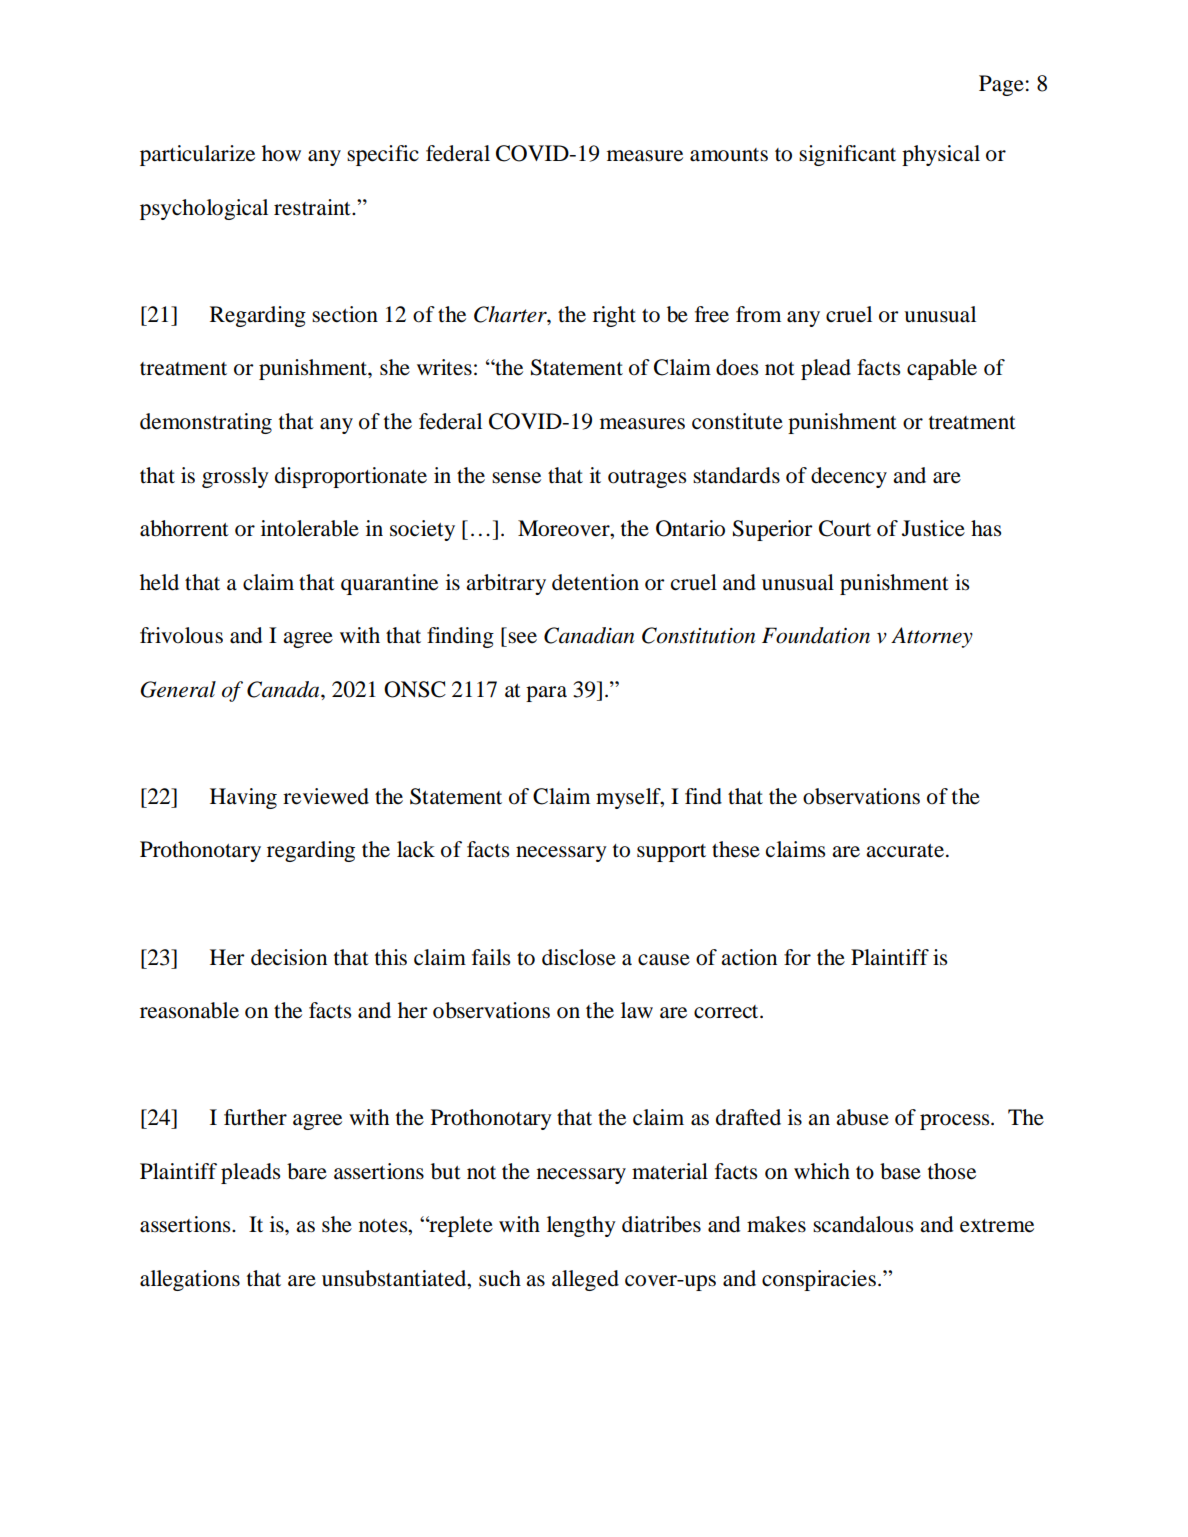 The width and height of the image is (1188, 1537). Describe the element at coordinates (284, 689) in the image. I see `Canada` at that location.
